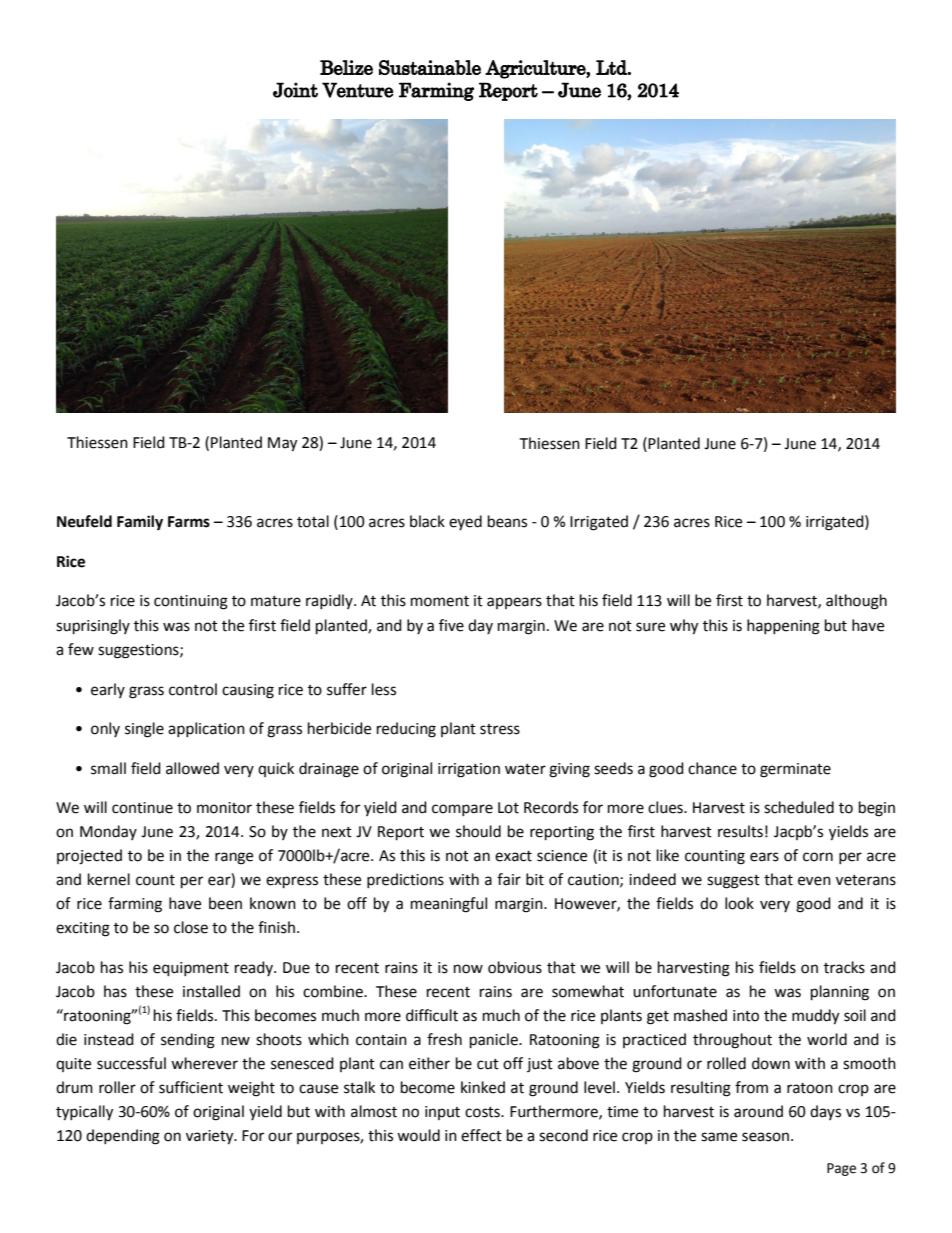 The width and height of the image is (952, 1233). What do you see at coordinates (123, 1137) in the image?
I see `depending` at bounding box center [123, 1137].
